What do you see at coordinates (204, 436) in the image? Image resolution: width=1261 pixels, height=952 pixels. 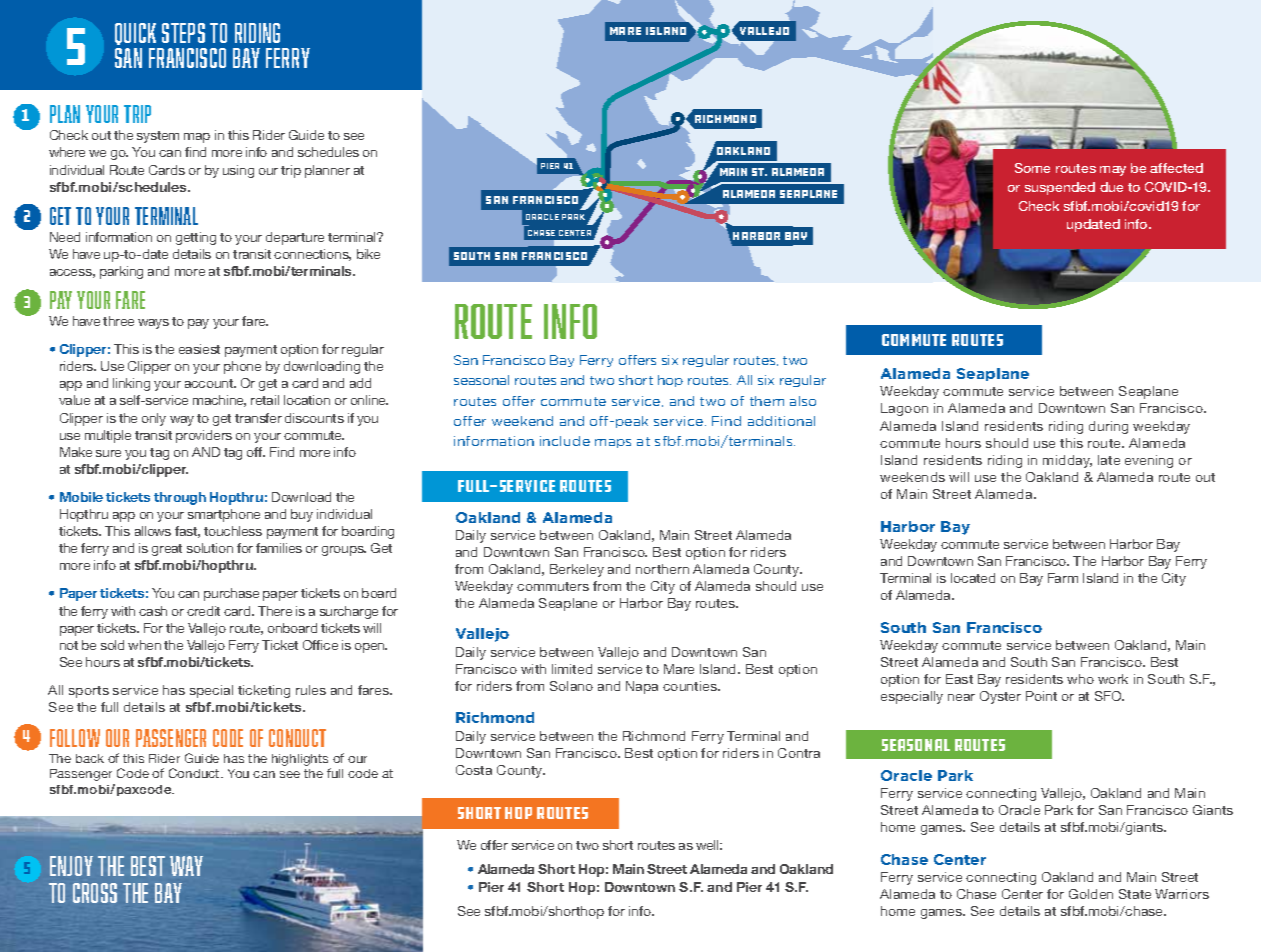 I see `providers` at bounding box center [204, 436].
